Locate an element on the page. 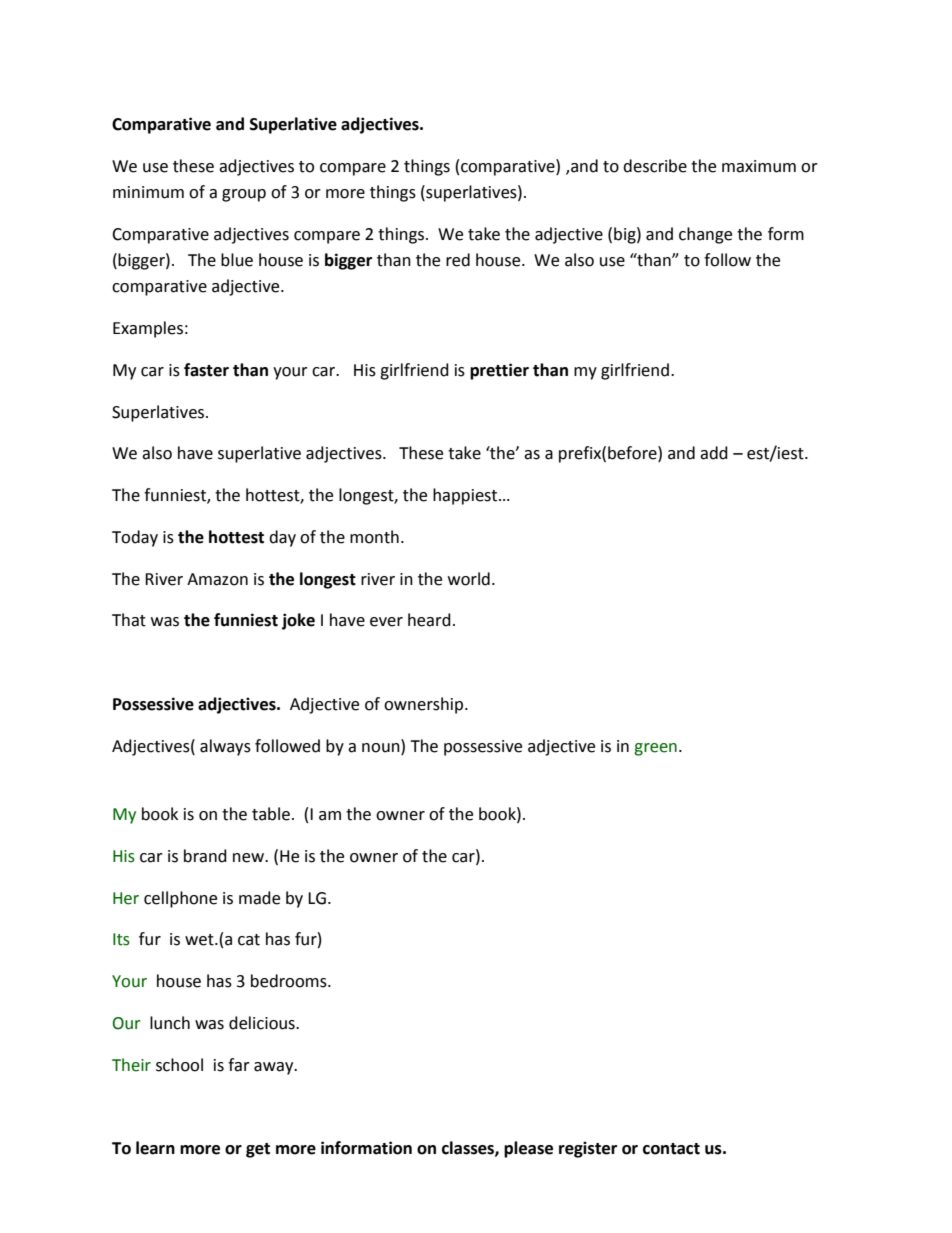 Image resolution: width=952 pixels, height=1233 pixels. learn is located at coordinates (155, 1148).
